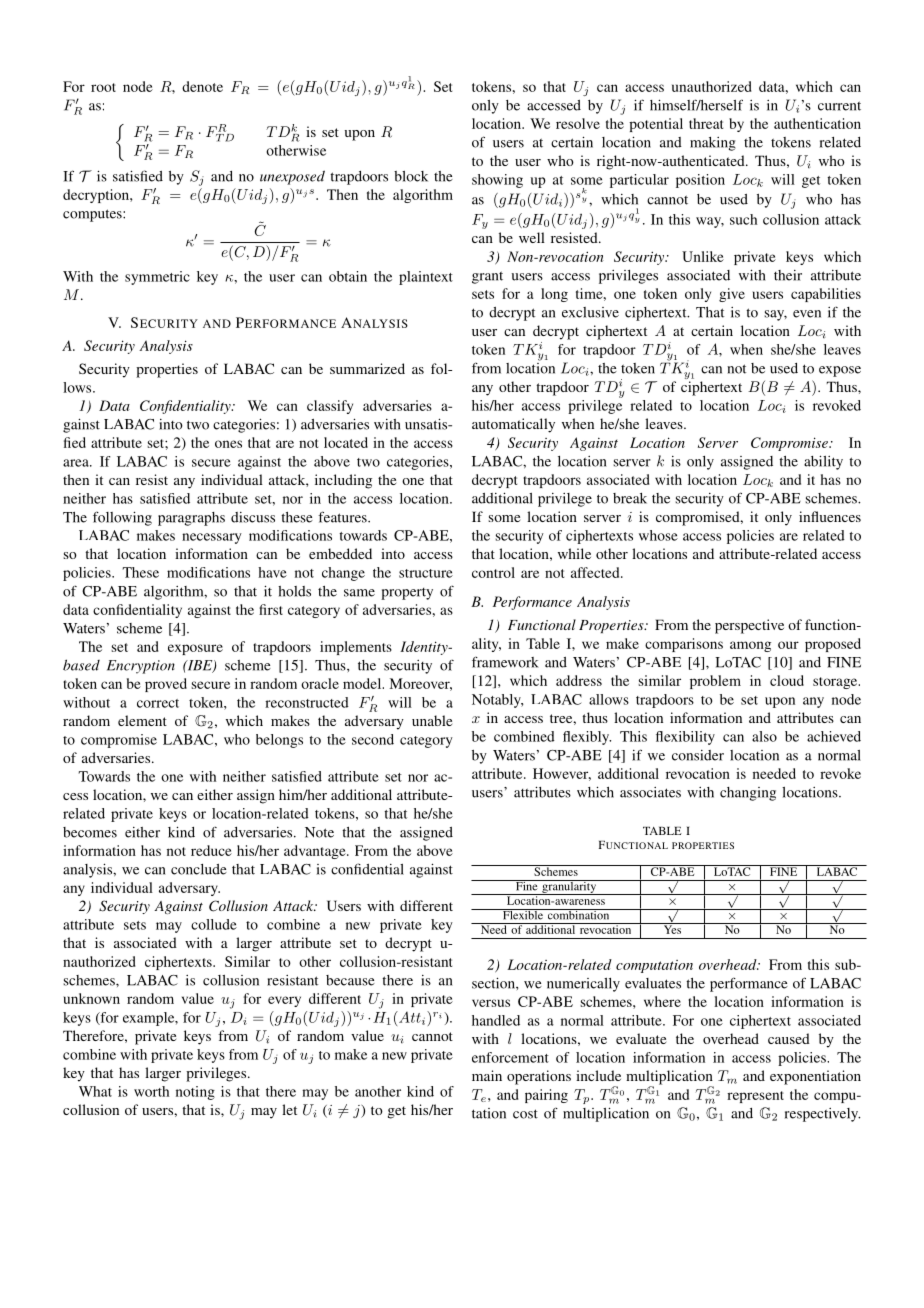  Describe the element at coordinates (195, 1093) in the screenshot. I see `noting` at that location.
